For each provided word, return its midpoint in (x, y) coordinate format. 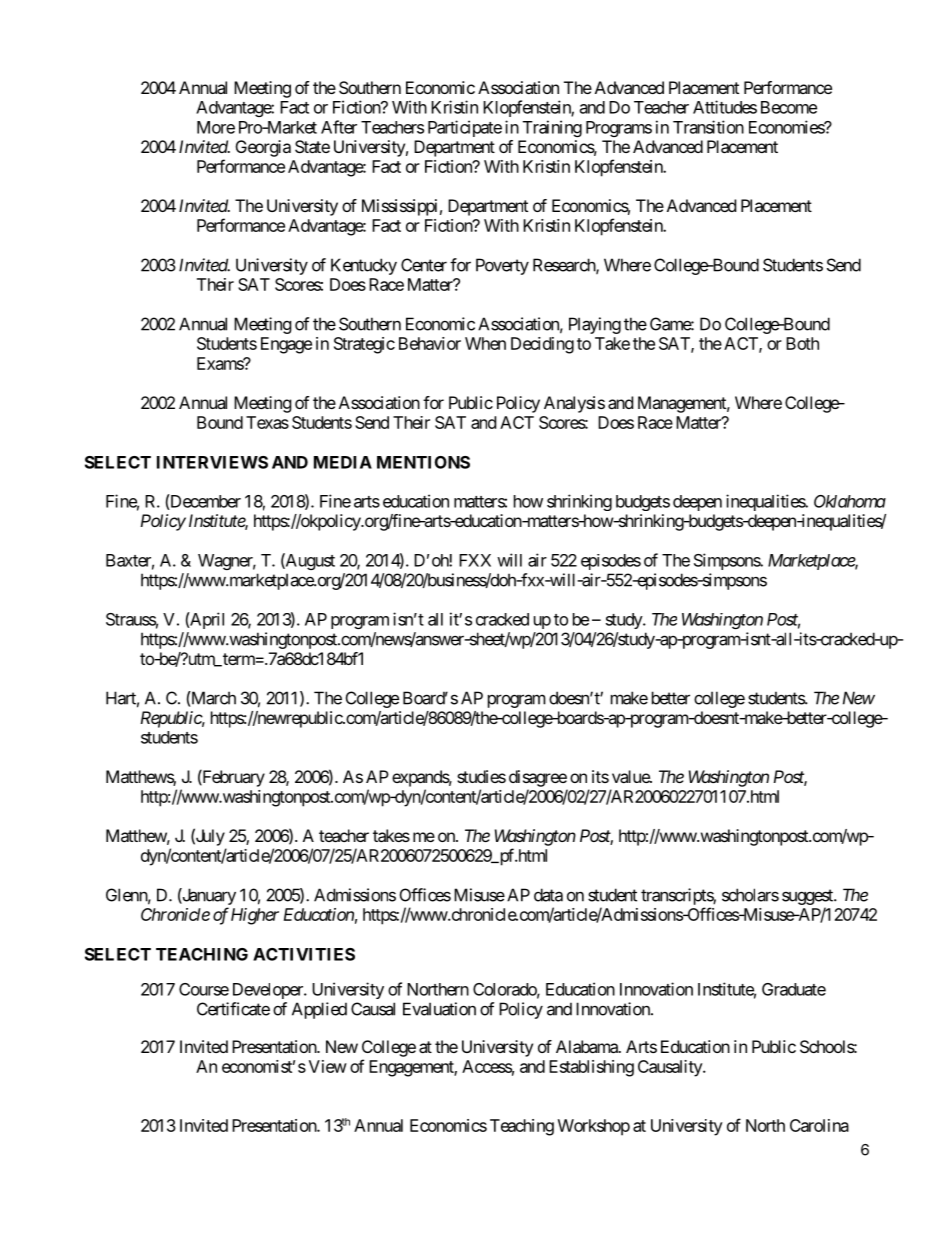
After (339, 127)
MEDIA (343, 462)
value (631, 776)
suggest (808, 897)
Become (789, 107)
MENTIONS (423, 462)
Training (552, 128)
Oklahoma (850, 501)
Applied (319, 1010)
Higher (255, 916)
